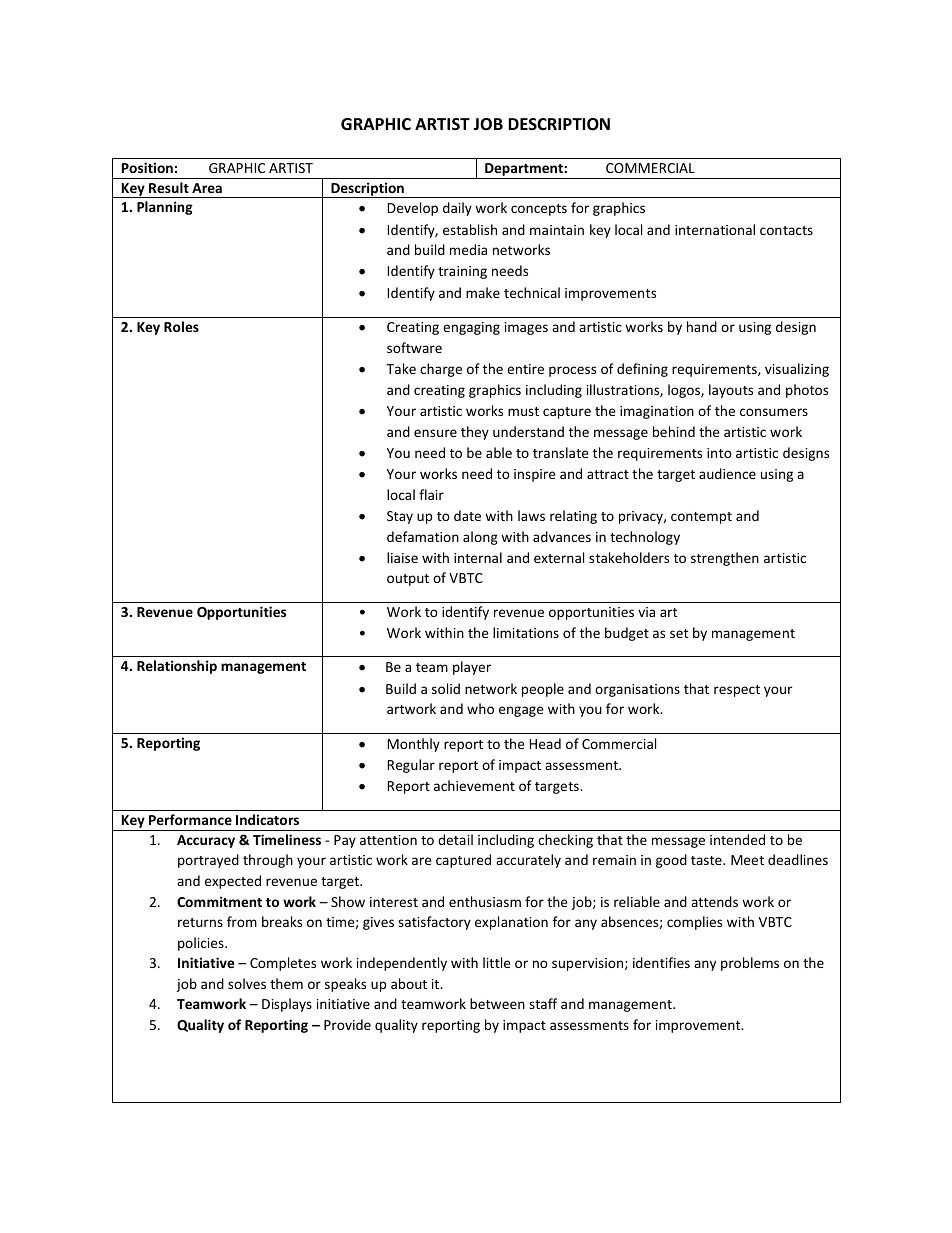  Describe the element at coordinates (725, 559) in the screenshot. I see `strengthen` at that location.
